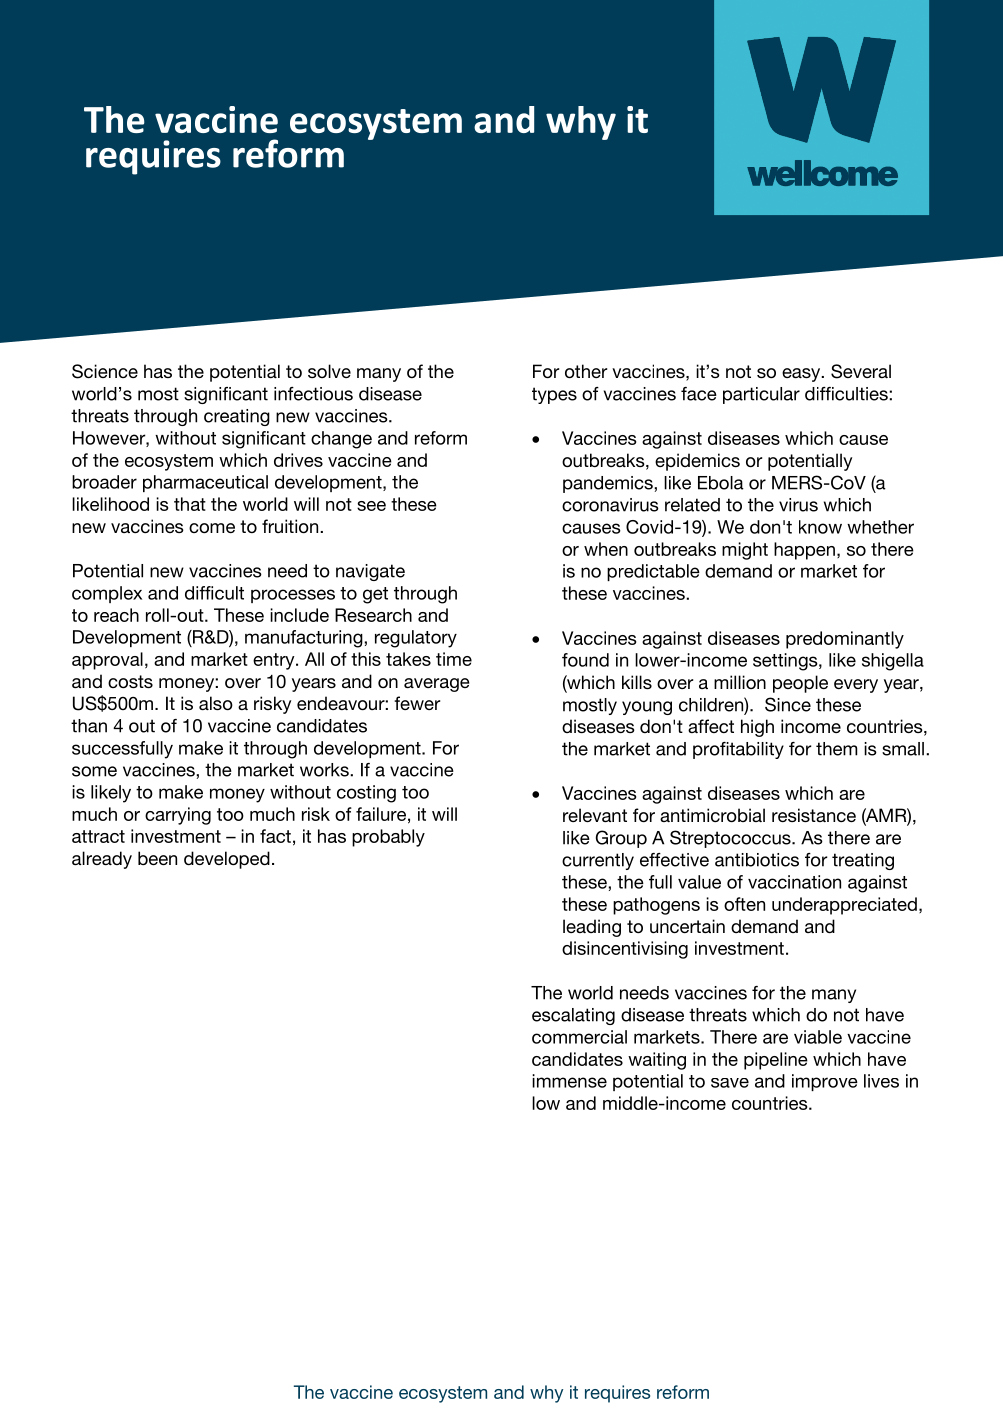 The image size is (1003, 1420). What do you see at coordinates (579, 1037) in the image?
I see `commercial` at bounding box center [579, 1037].
